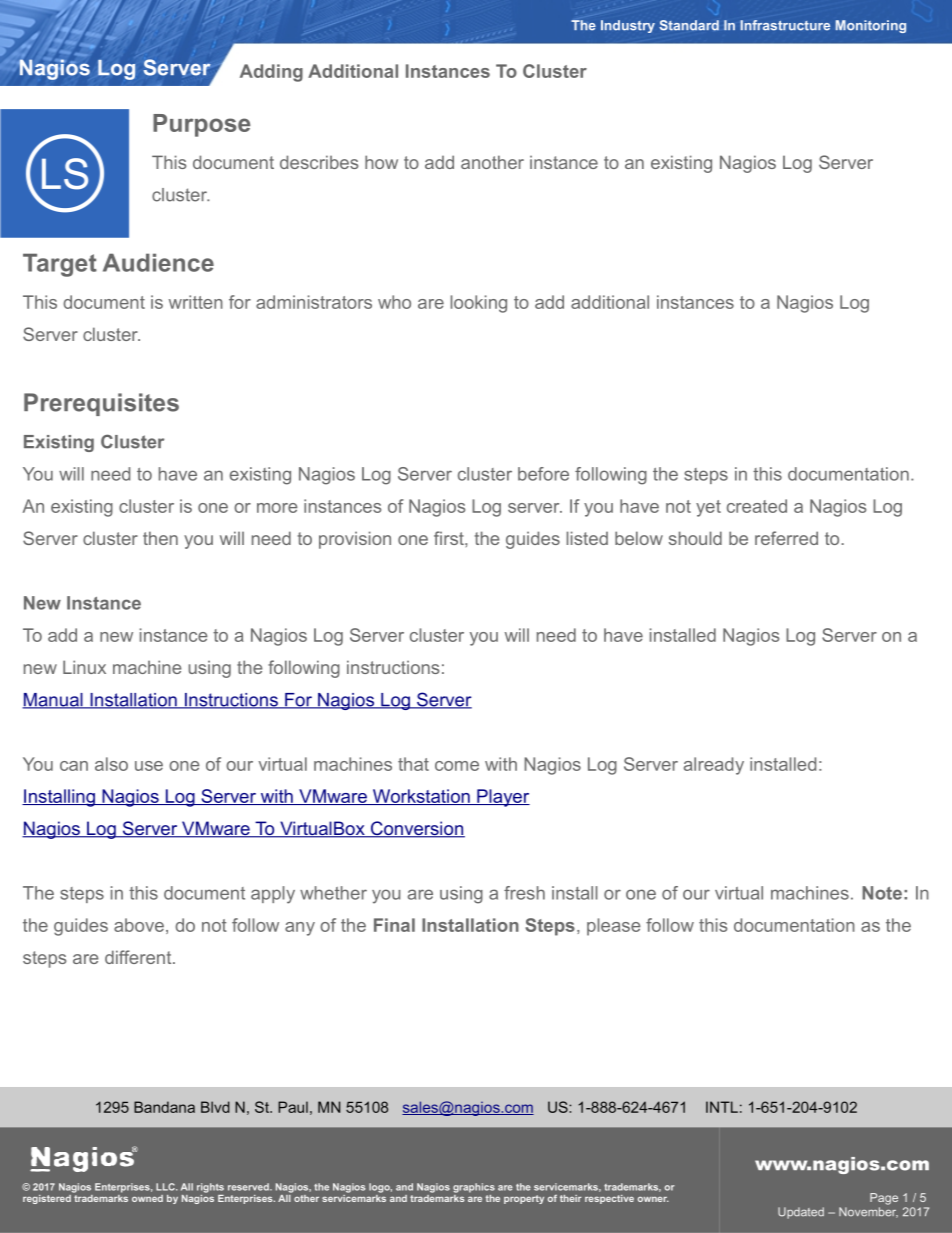 The width and height of the image is (952, 1233). Describe the element at coordinates (714, 766) in the image. I see `already` at that location.
